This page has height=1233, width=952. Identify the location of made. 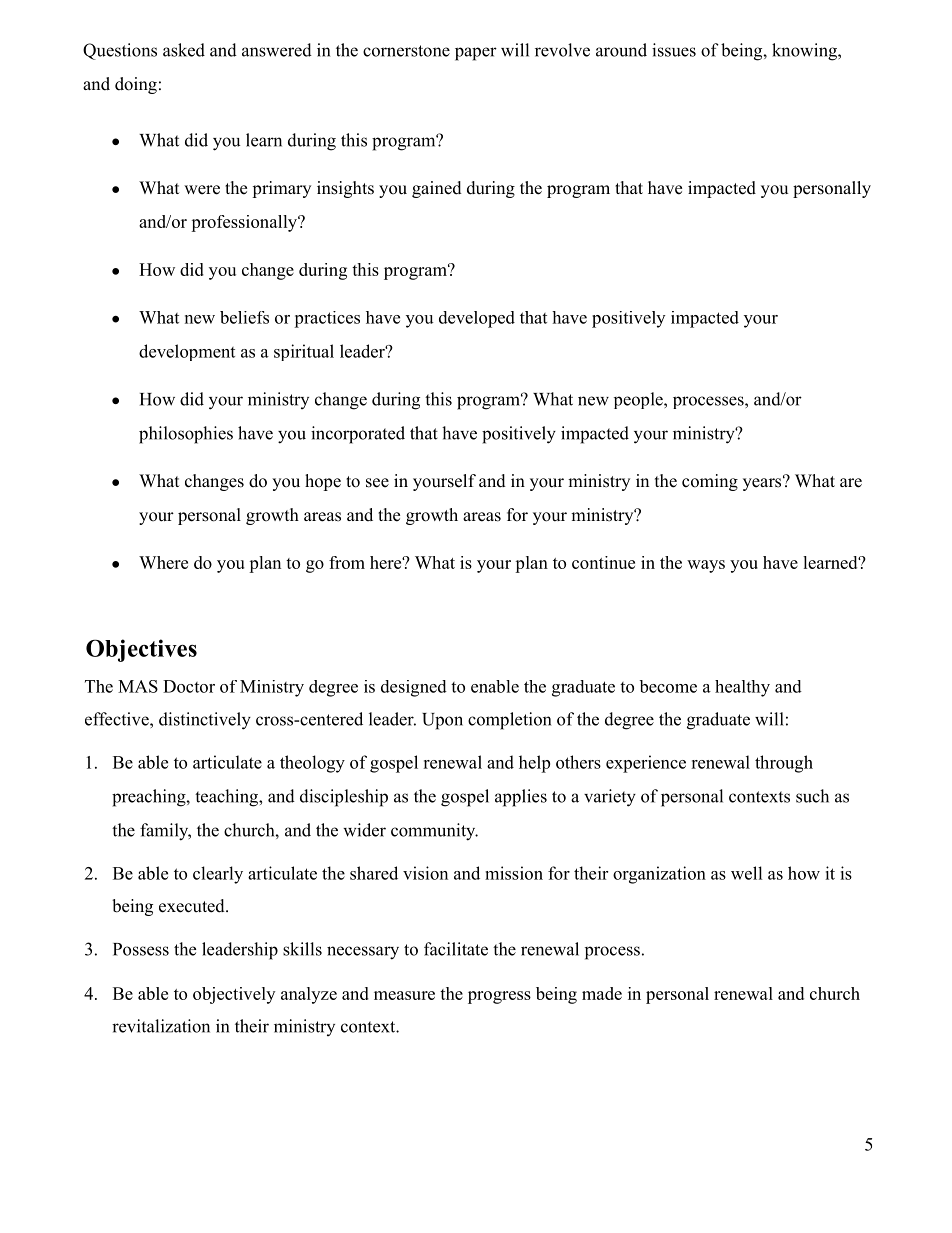
(602, 993).
